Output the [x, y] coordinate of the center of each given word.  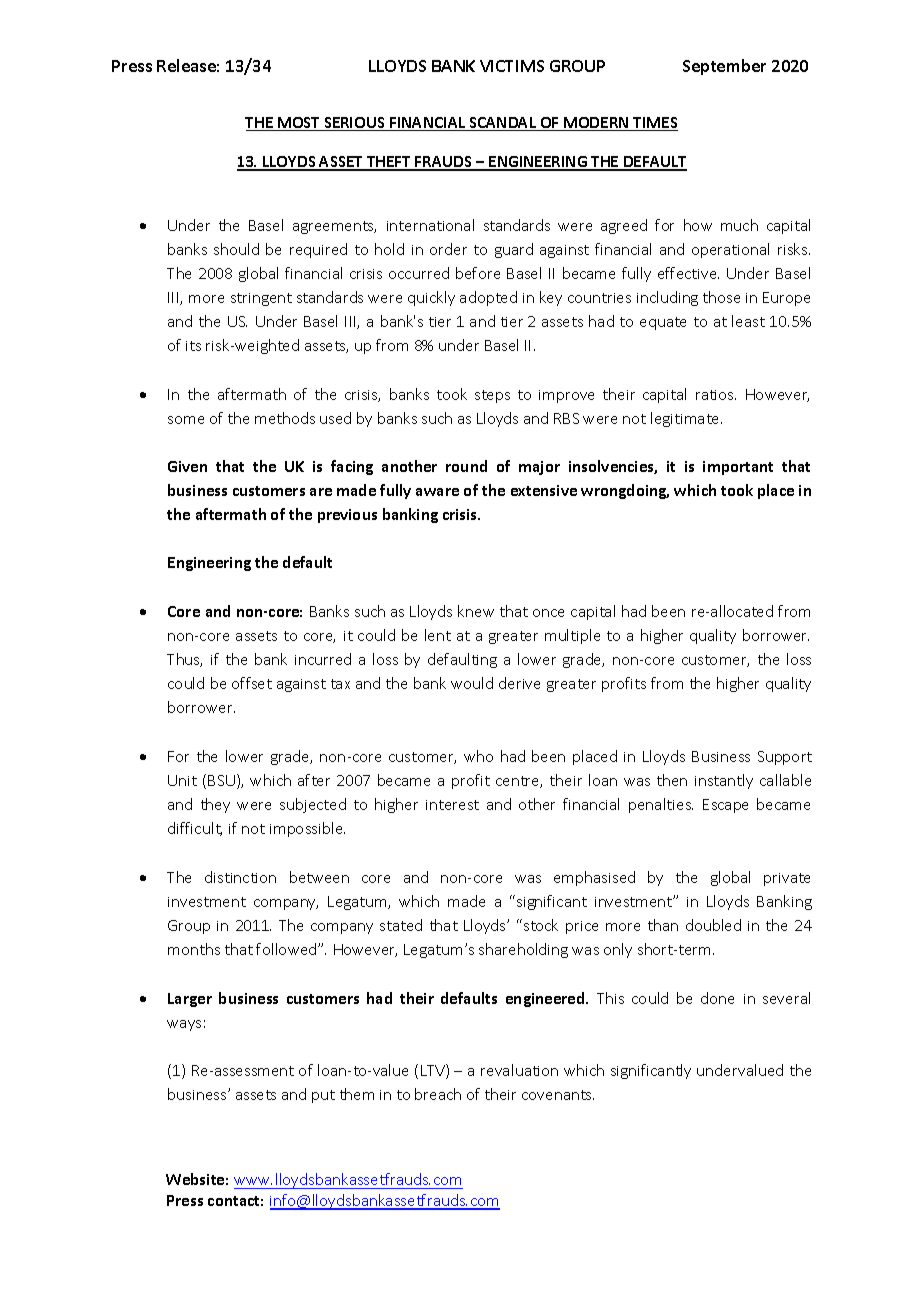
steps [492, 396]
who [478, 756]
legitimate [686, 419]
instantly [724, 781]
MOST [299, 124]
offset [252, 683]
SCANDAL [503, 124]
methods [285, 418]
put [323, 1096]
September [724, 67]
